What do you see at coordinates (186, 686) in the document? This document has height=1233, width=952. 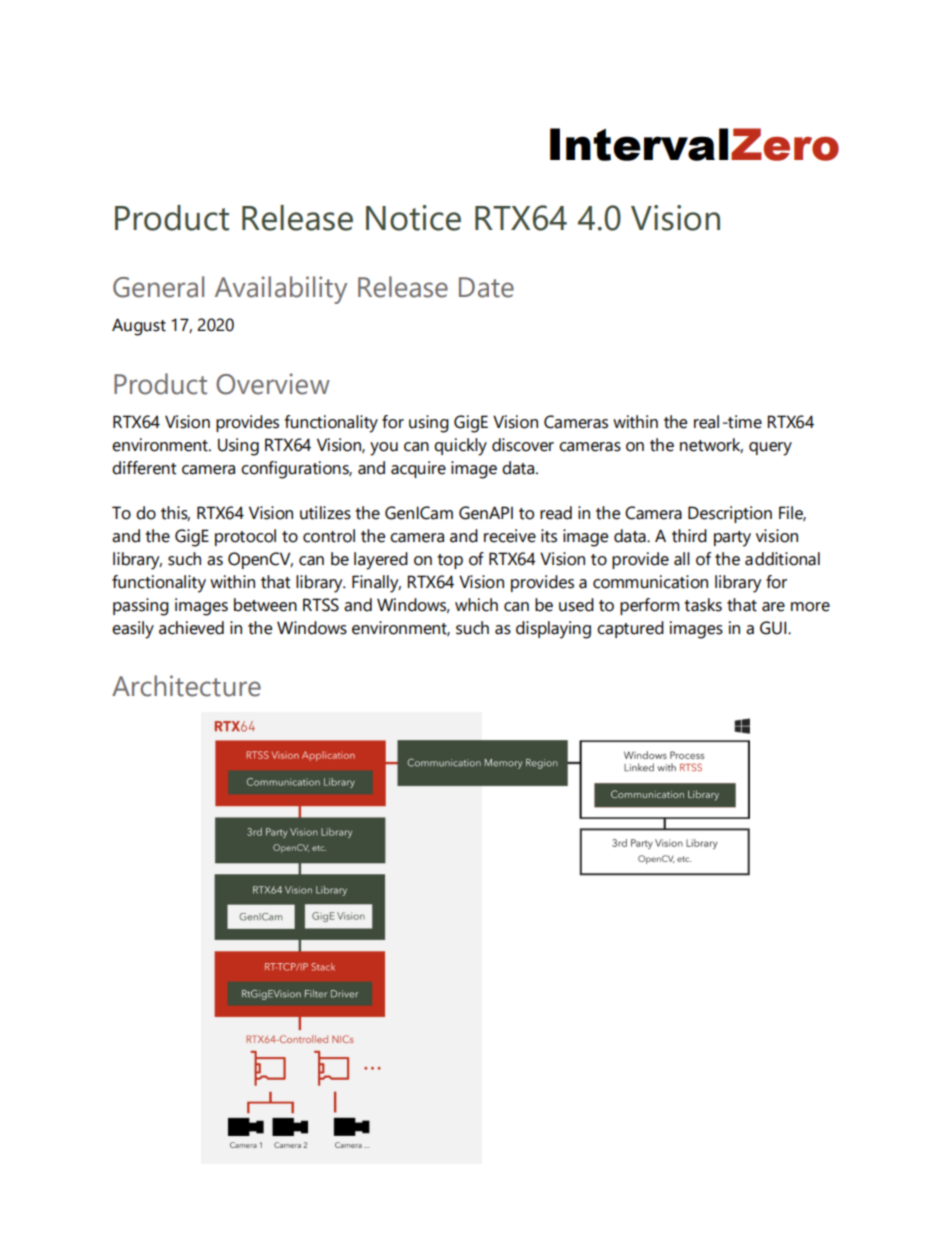 I see `Architecture` at bounding box center [186, 686].
